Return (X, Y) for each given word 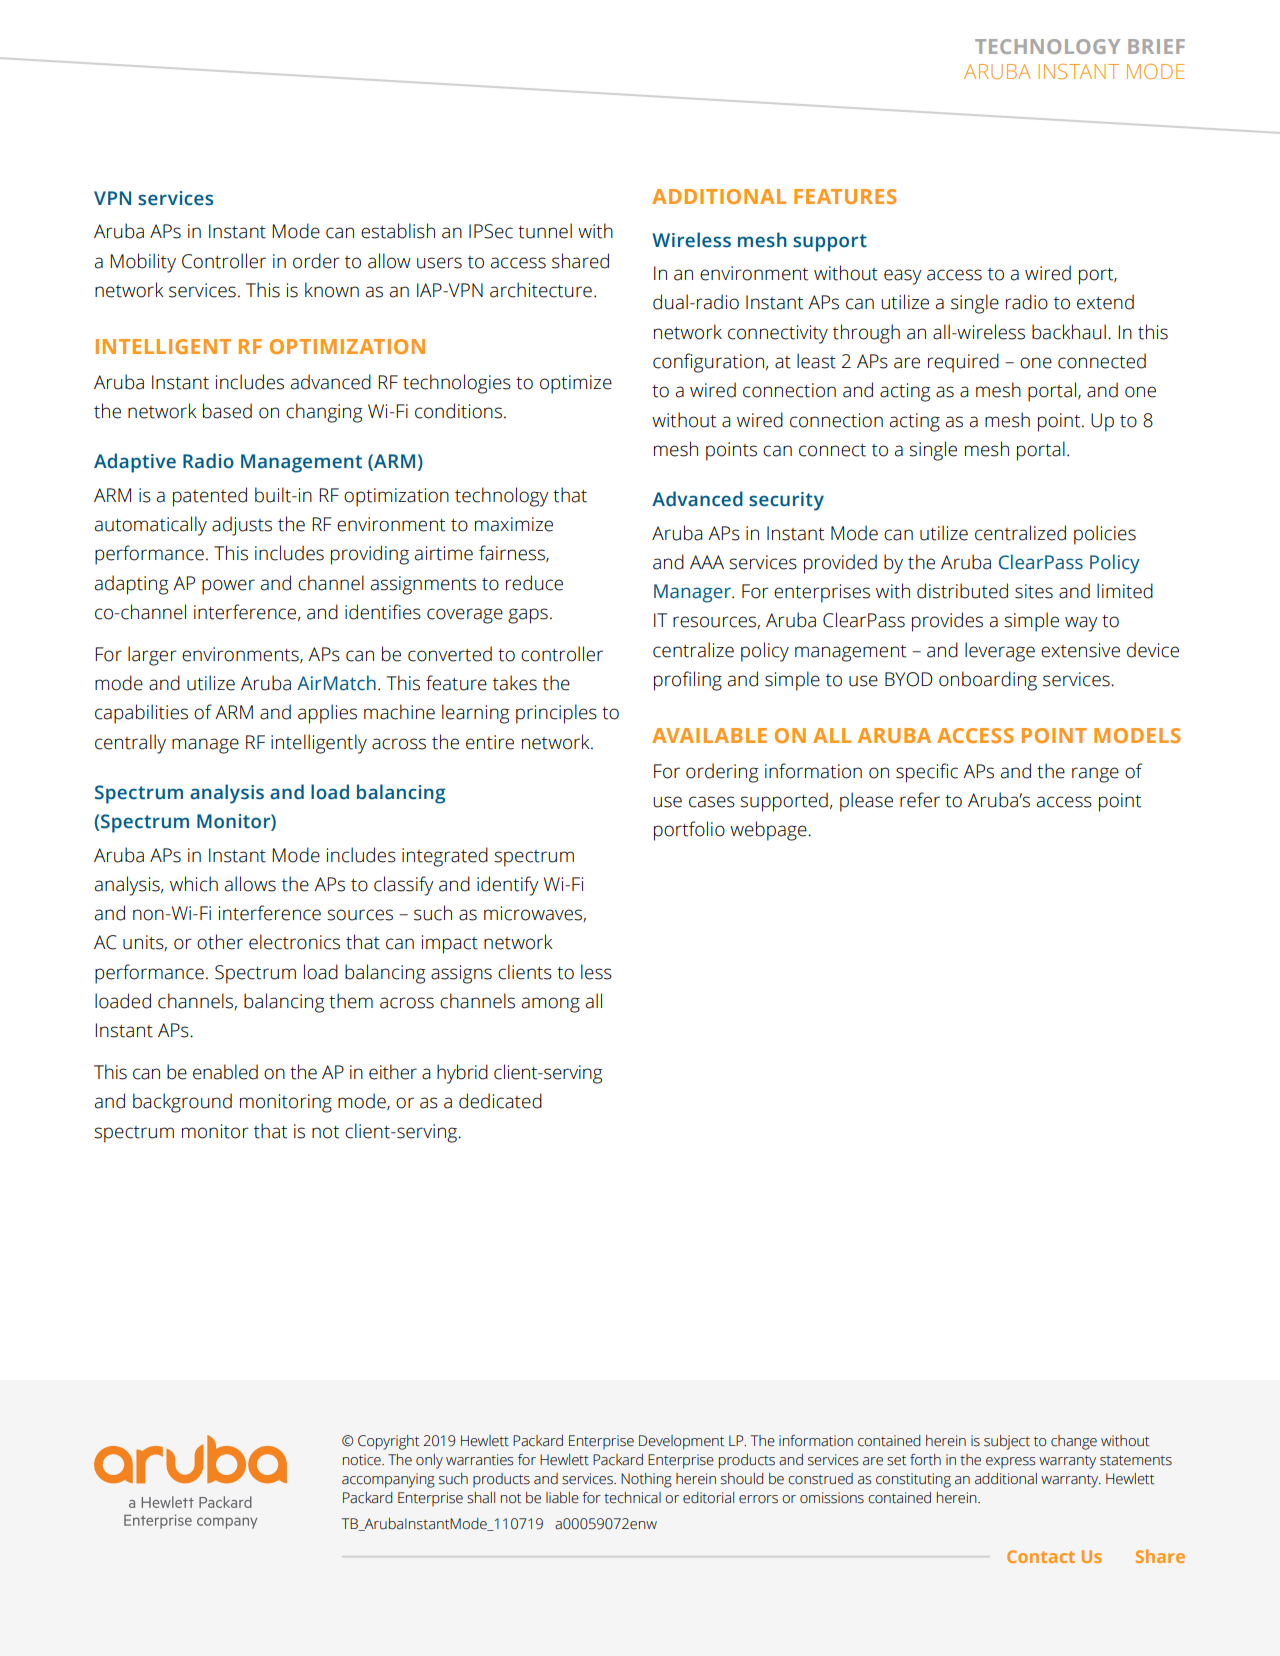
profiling (688, 681)
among (551, 1005)
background (182, 1103)
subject (1007, 1442)
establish (398, 231)
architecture (541, 290)
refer (920, 800)
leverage (1000, 652)
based (227, 411)
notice (363, 1460)
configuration (708, 363)
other (220, 942)
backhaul (1069, 332)
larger (152, 656)
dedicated (500, 1101)
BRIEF (1156, 46)
